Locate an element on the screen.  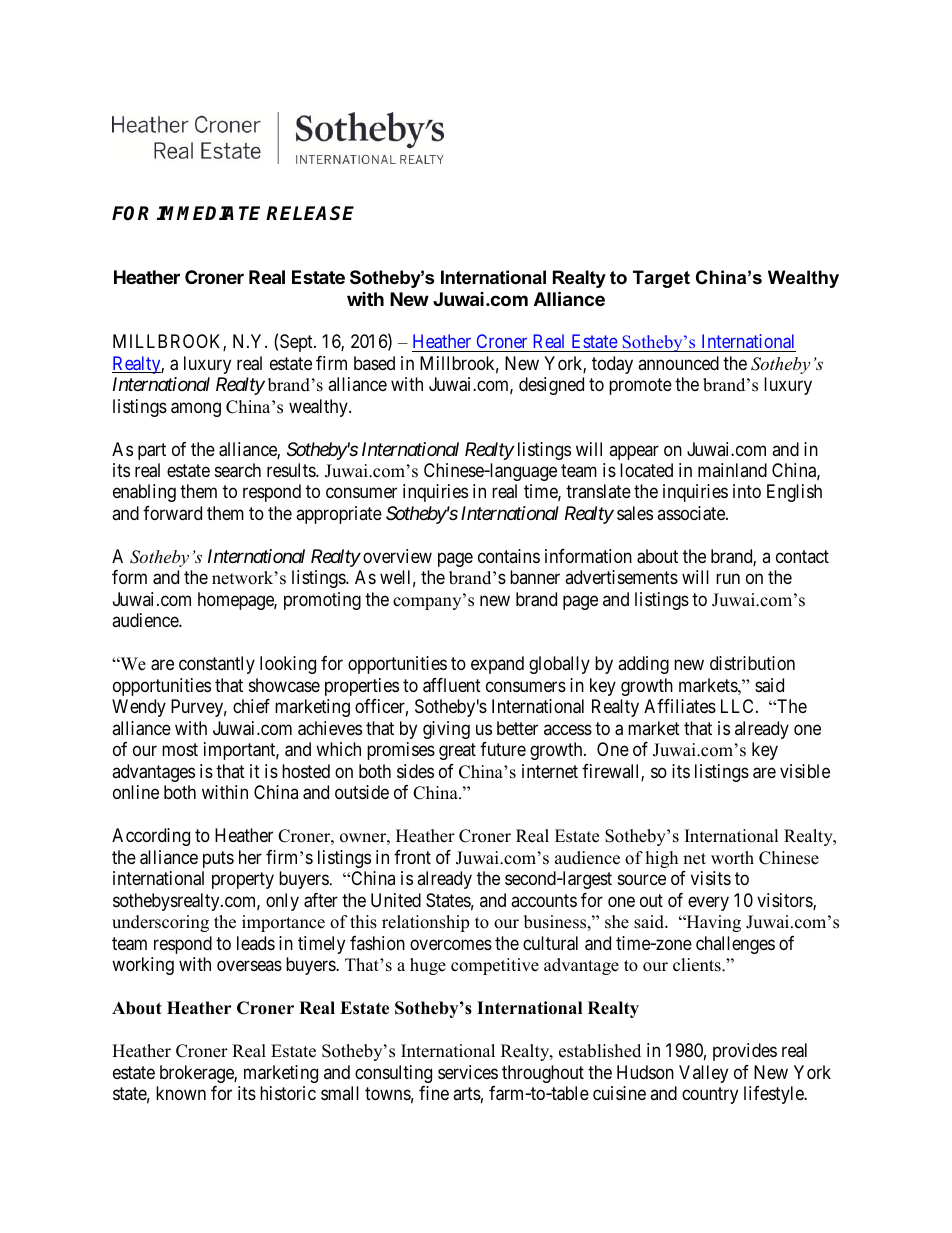
designed is located at coordinates (551, 386).
